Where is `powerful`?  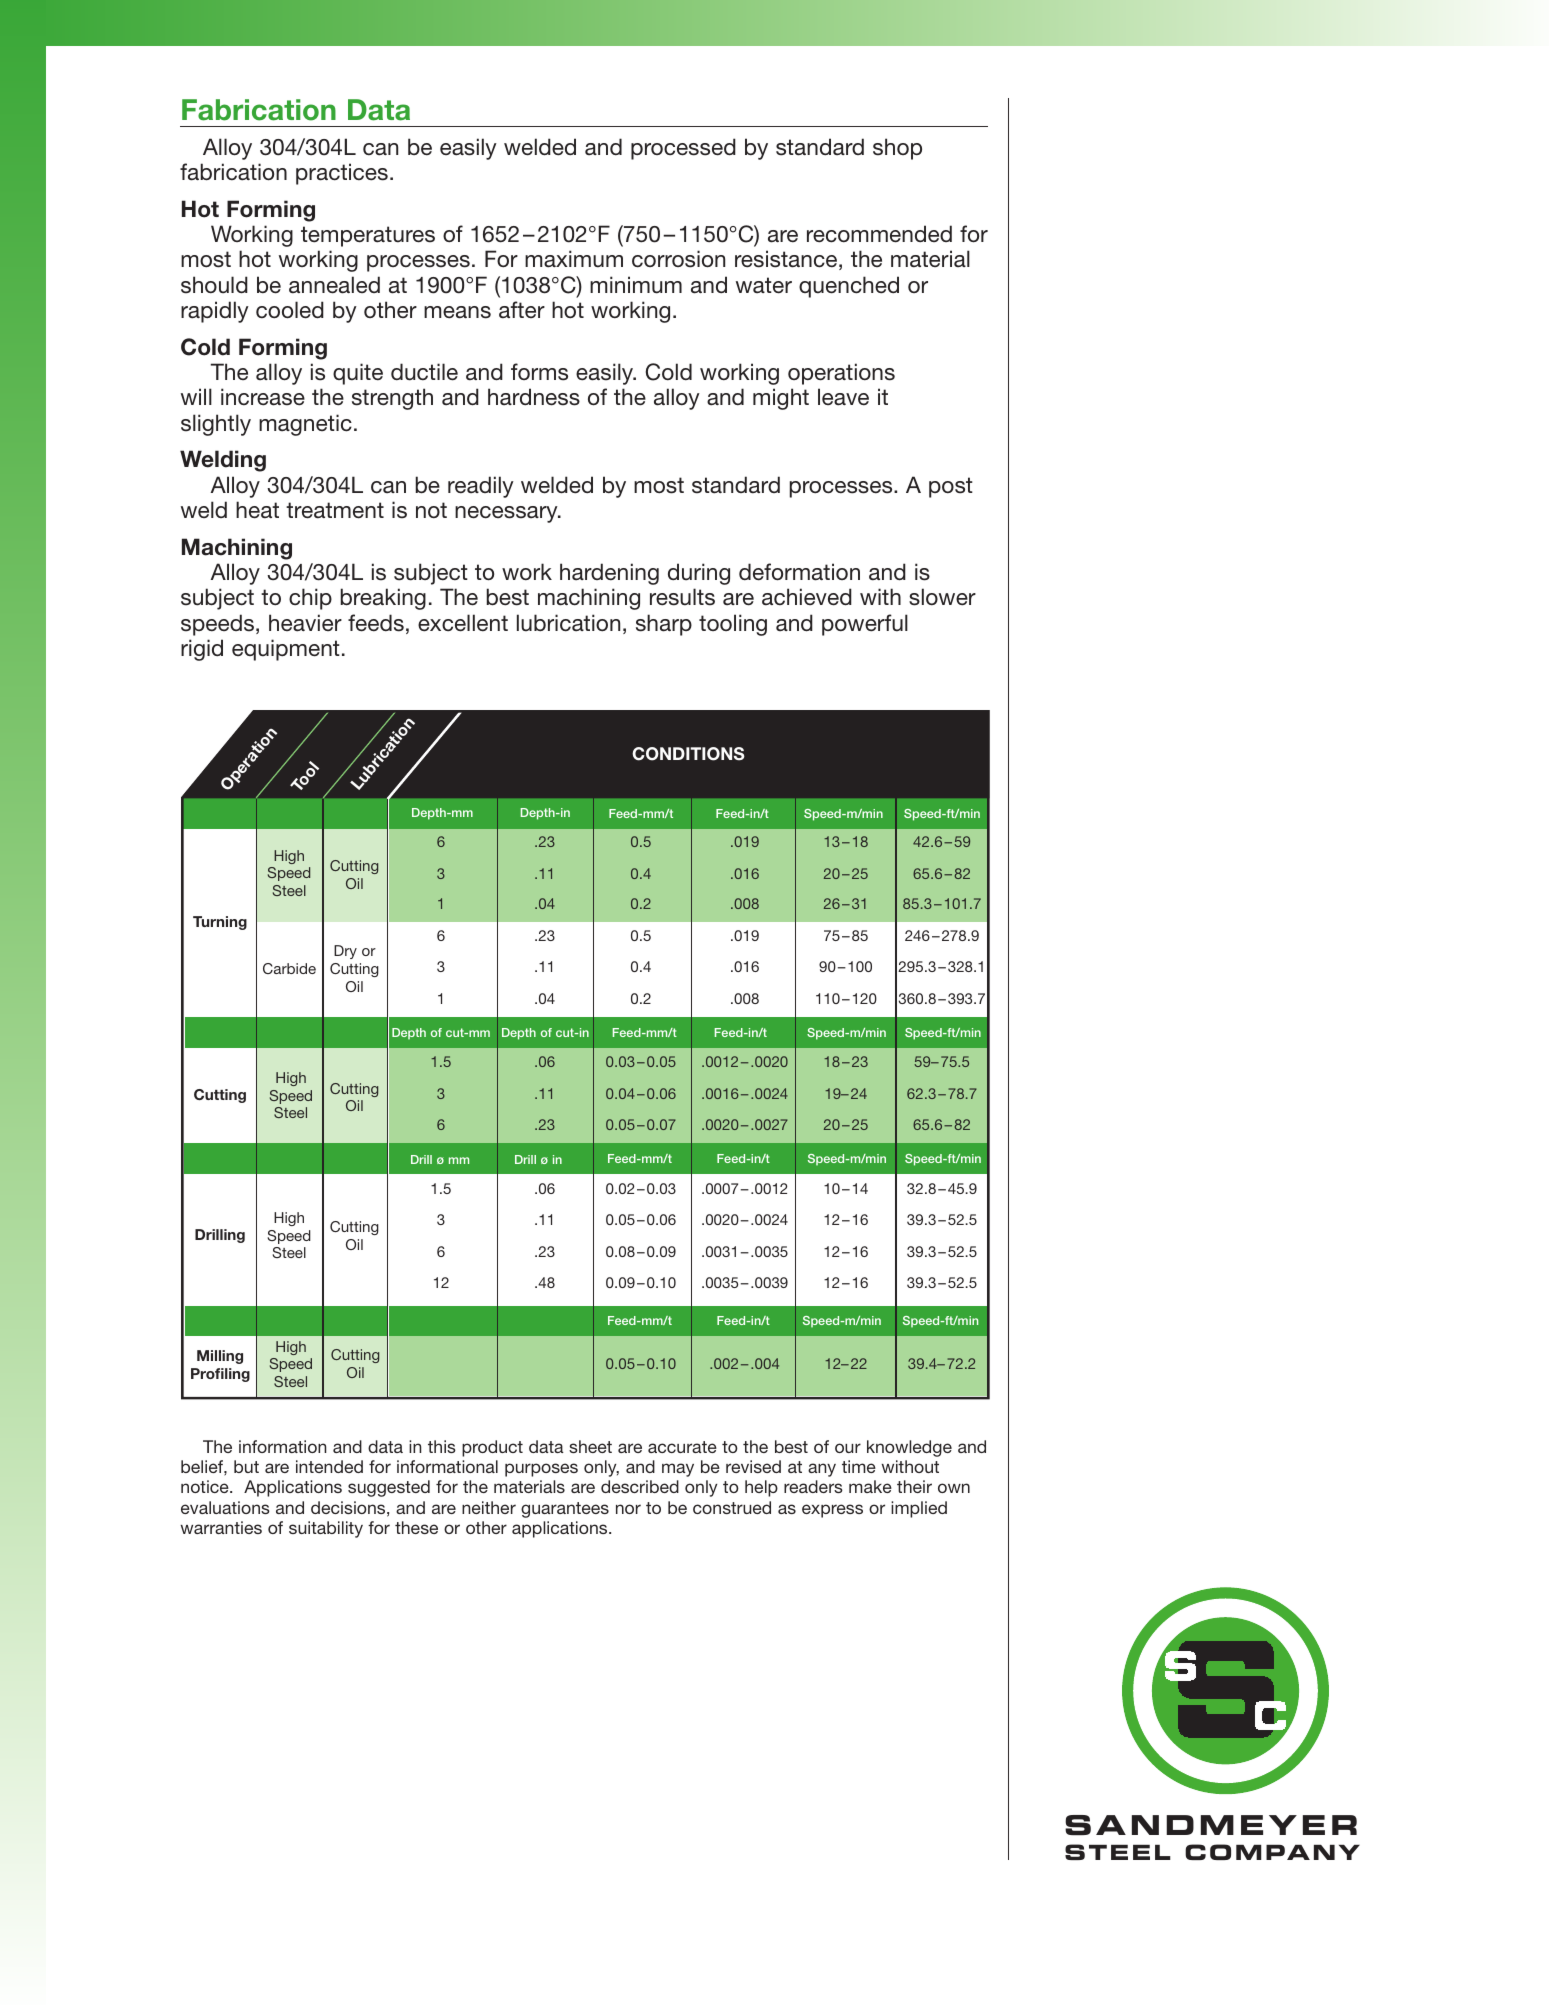
powerful is located at coordinates (865, 625).
